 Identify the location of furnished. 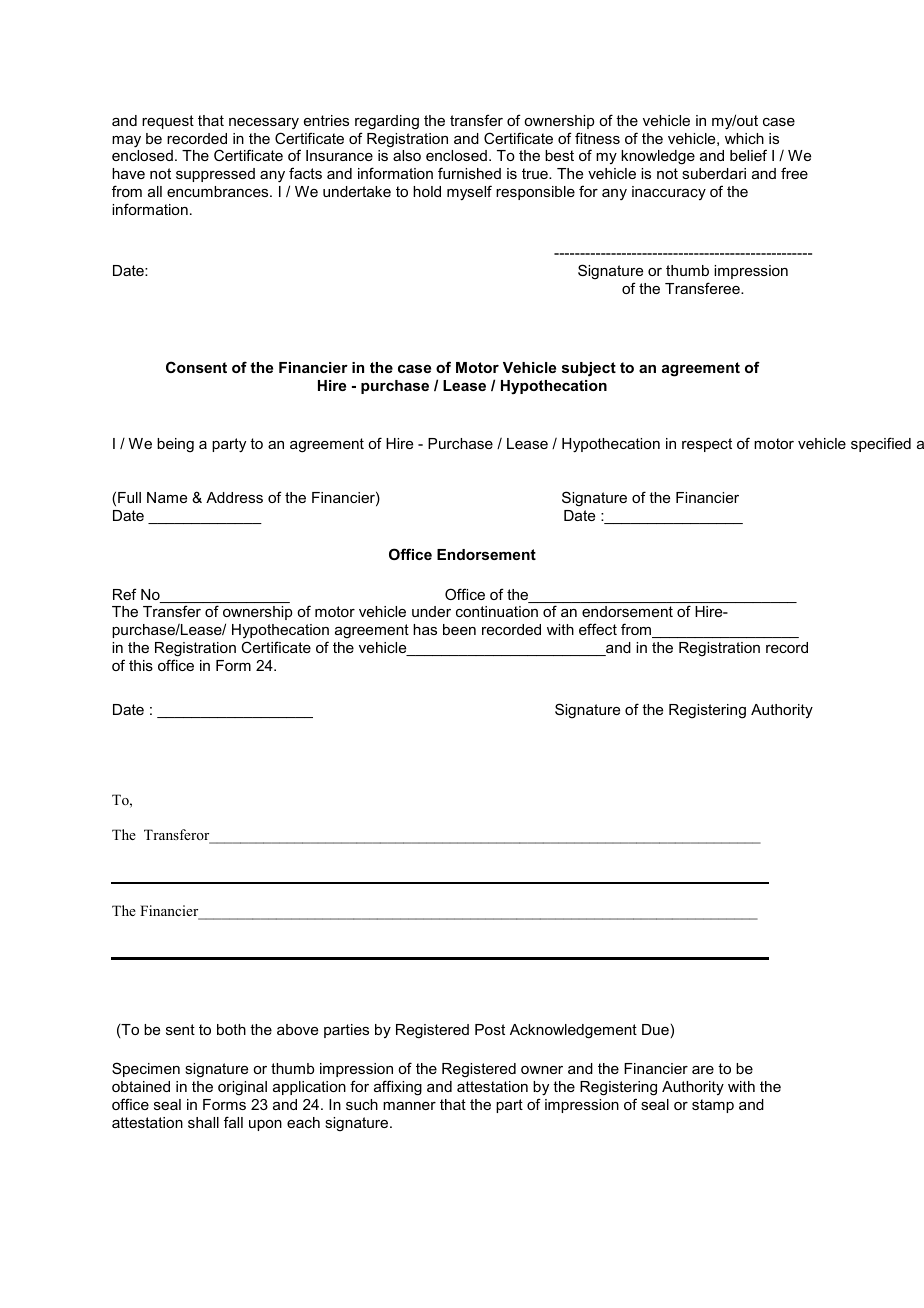
(469, 173).
